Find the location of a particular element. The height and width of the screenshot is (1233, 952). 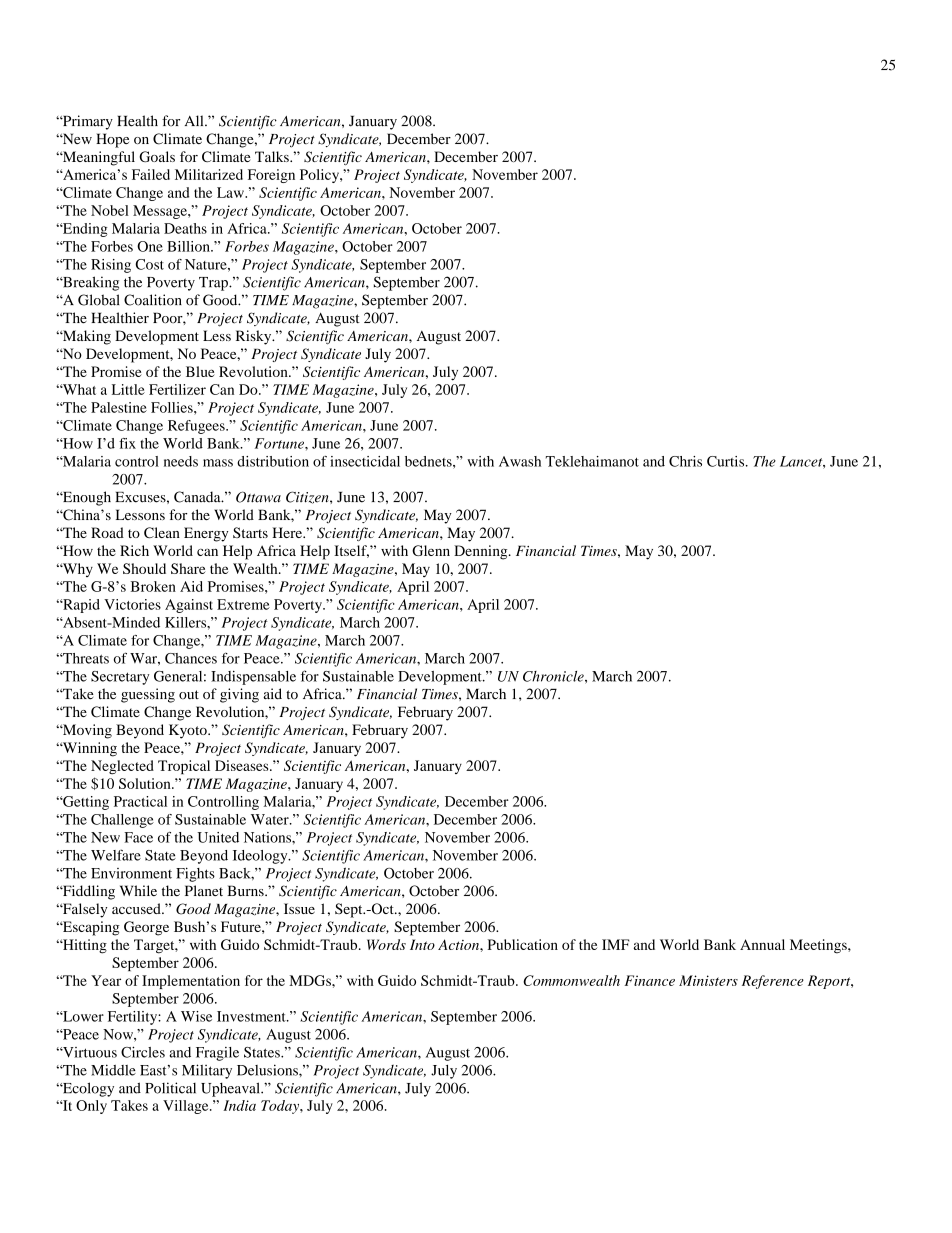

Delusions is located at coordinates (268, 1070).
